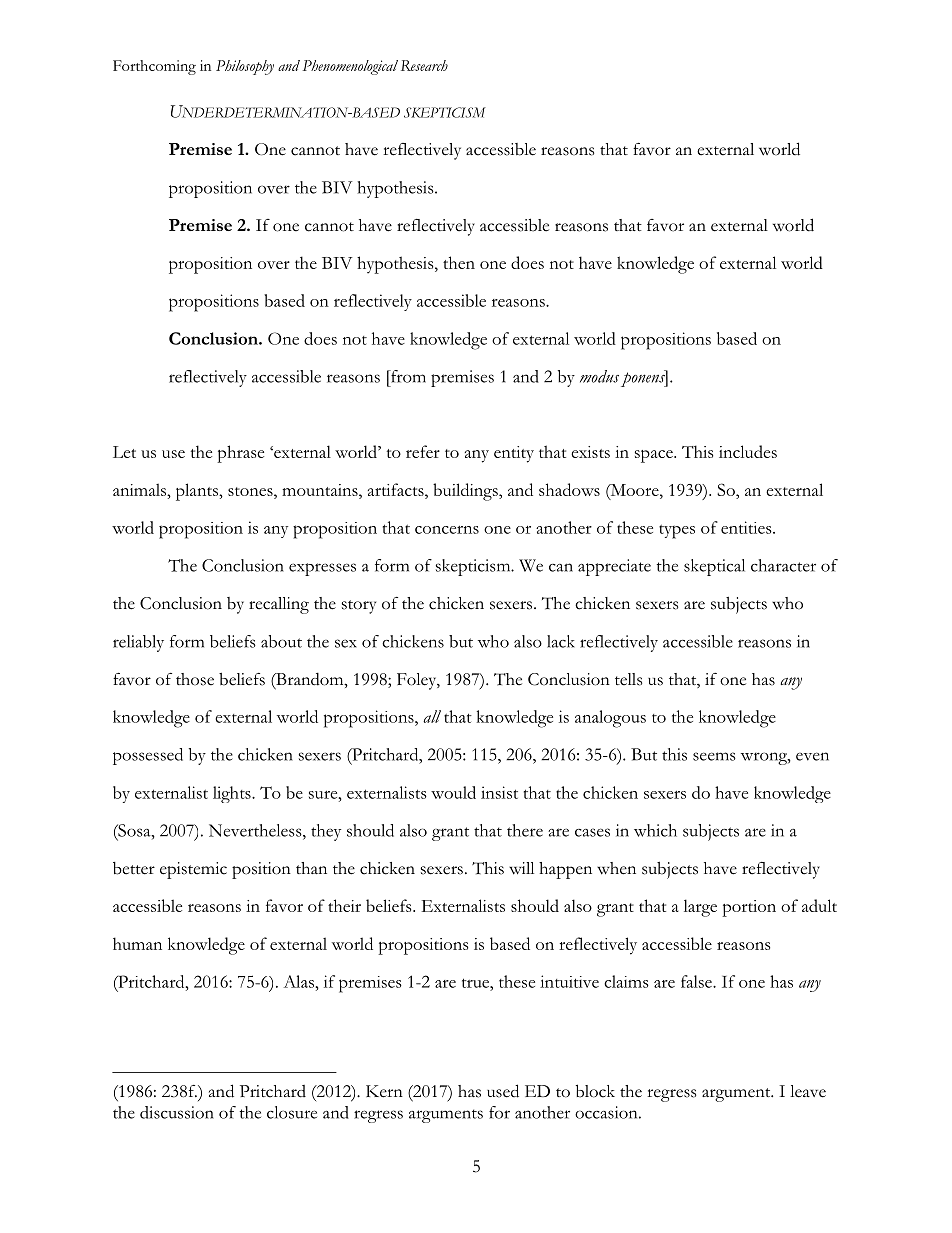 The image size is (952, 1233). Describe the element at coordinates (503, 1091) in the screenshot. I see `used` at that location.
